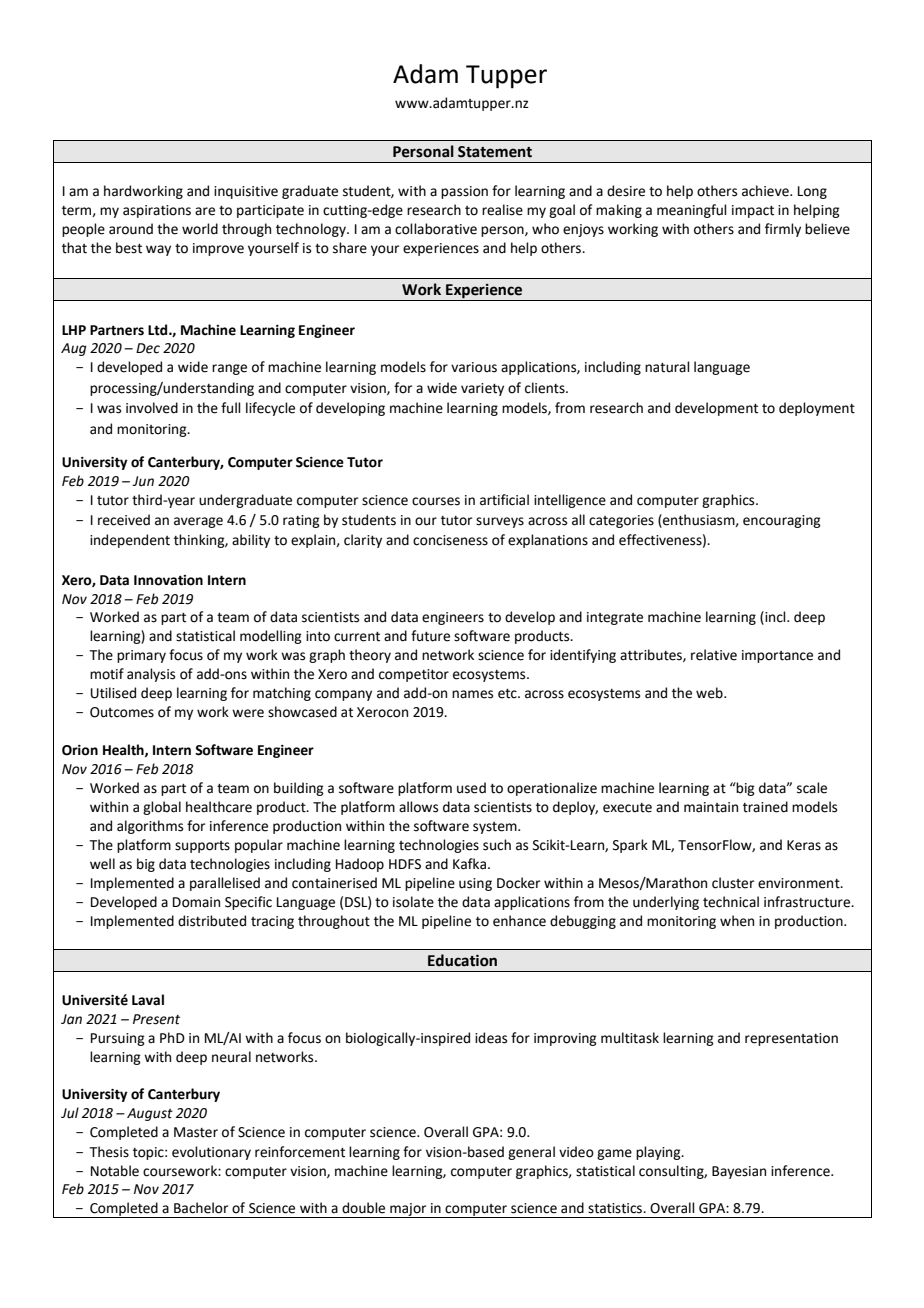 Image resolution: width=924 pixels, height=1308 pixels. What do you see at coordinates (711, 807) in the image?
I see `maintain` at bounding box center [711, 807].
